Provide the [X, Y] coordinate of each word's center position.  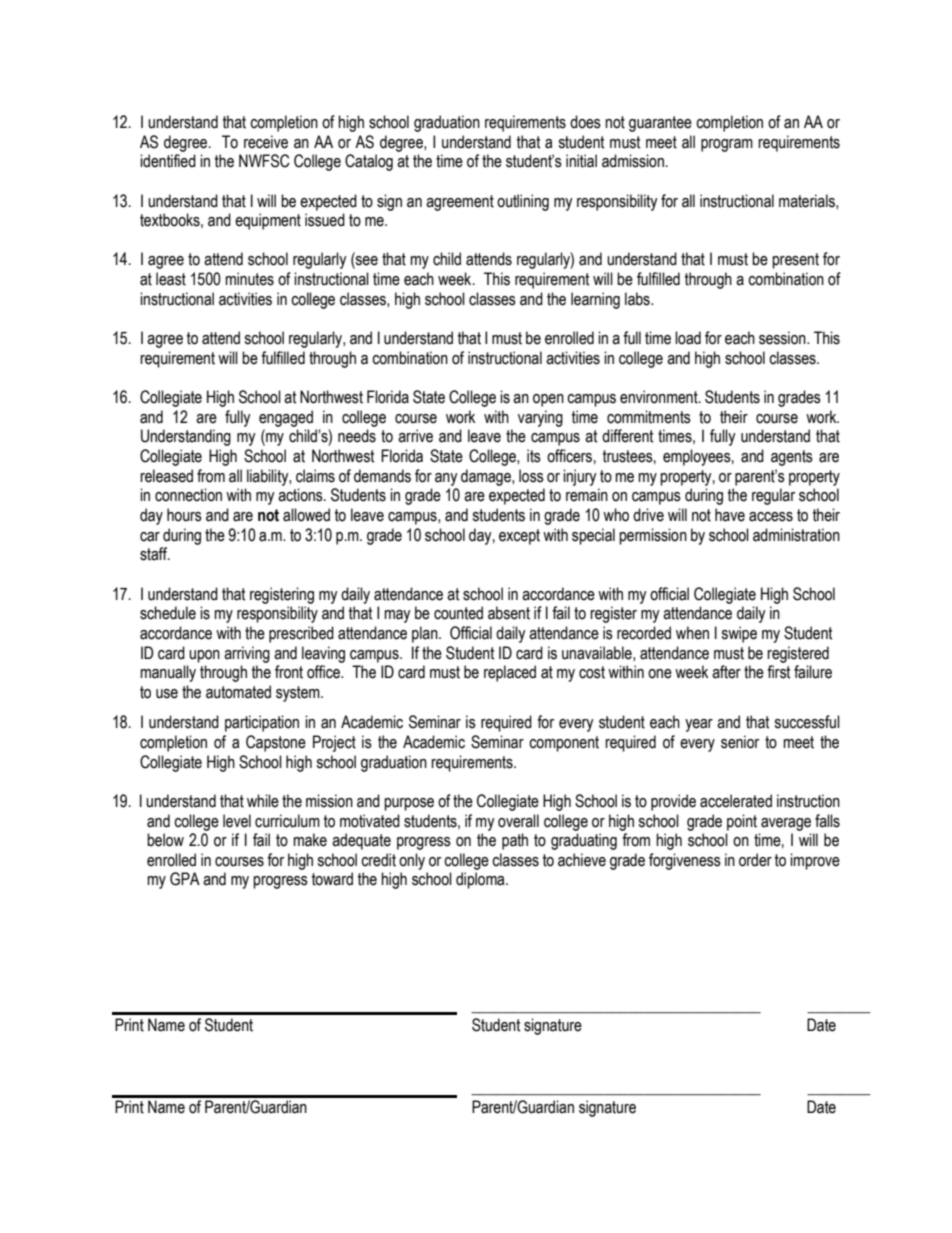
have [730, 515]
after [726, 672]
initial [581, 161]
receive [266, 142]
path [515, 841]
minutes [249, 279]
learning [595, 300]
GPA [185, 879]
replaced [510, 673]
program [727, 145]
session [783, 338]
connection [188, 495]
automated [238, 692]
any [446, 479]
